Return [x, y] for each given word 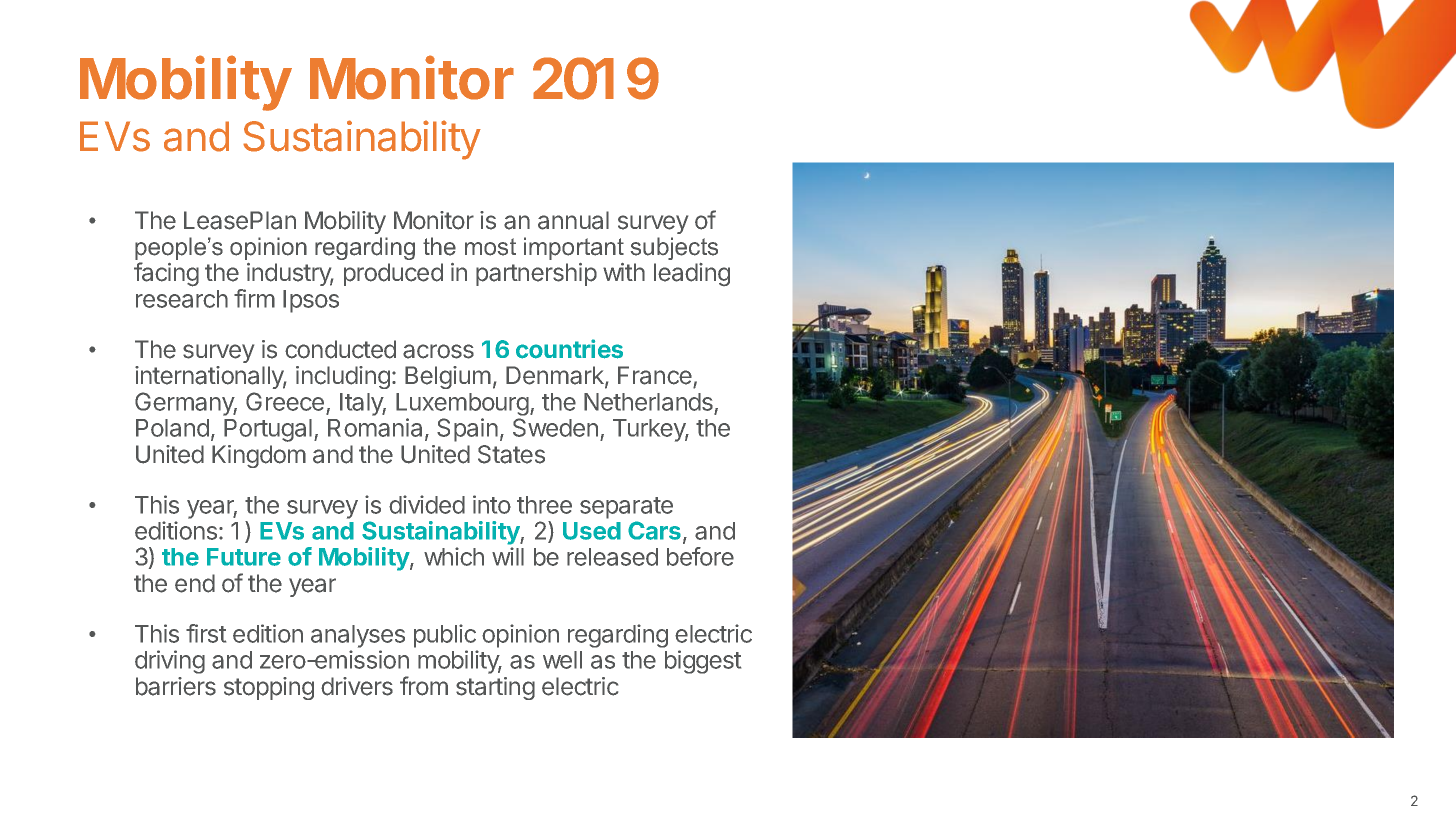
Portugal [268, 430]
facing [166, 274]
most [490, 247]
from [424, 686]
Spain [467, 430]
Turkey [650, 430]
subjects [674, 248]
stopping [269, 688]
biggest [703, 662]
